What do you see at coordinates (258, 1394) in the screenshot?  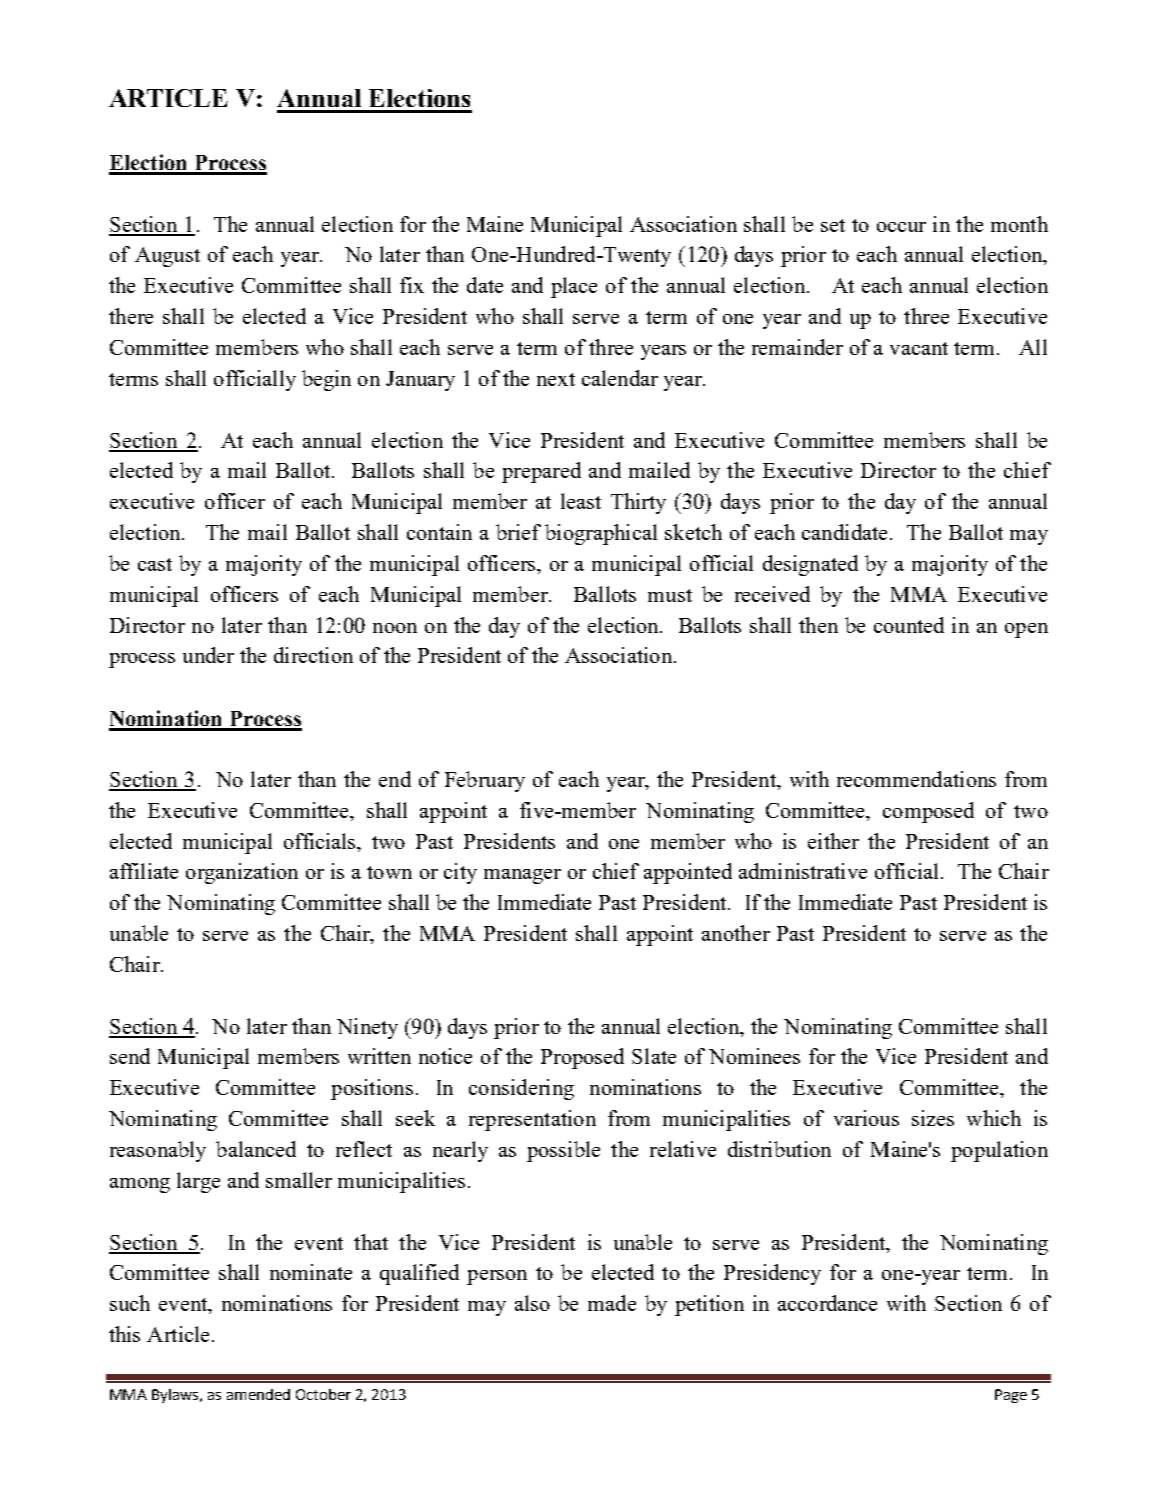 I see `amended` at bounding box center [258, 1394].
